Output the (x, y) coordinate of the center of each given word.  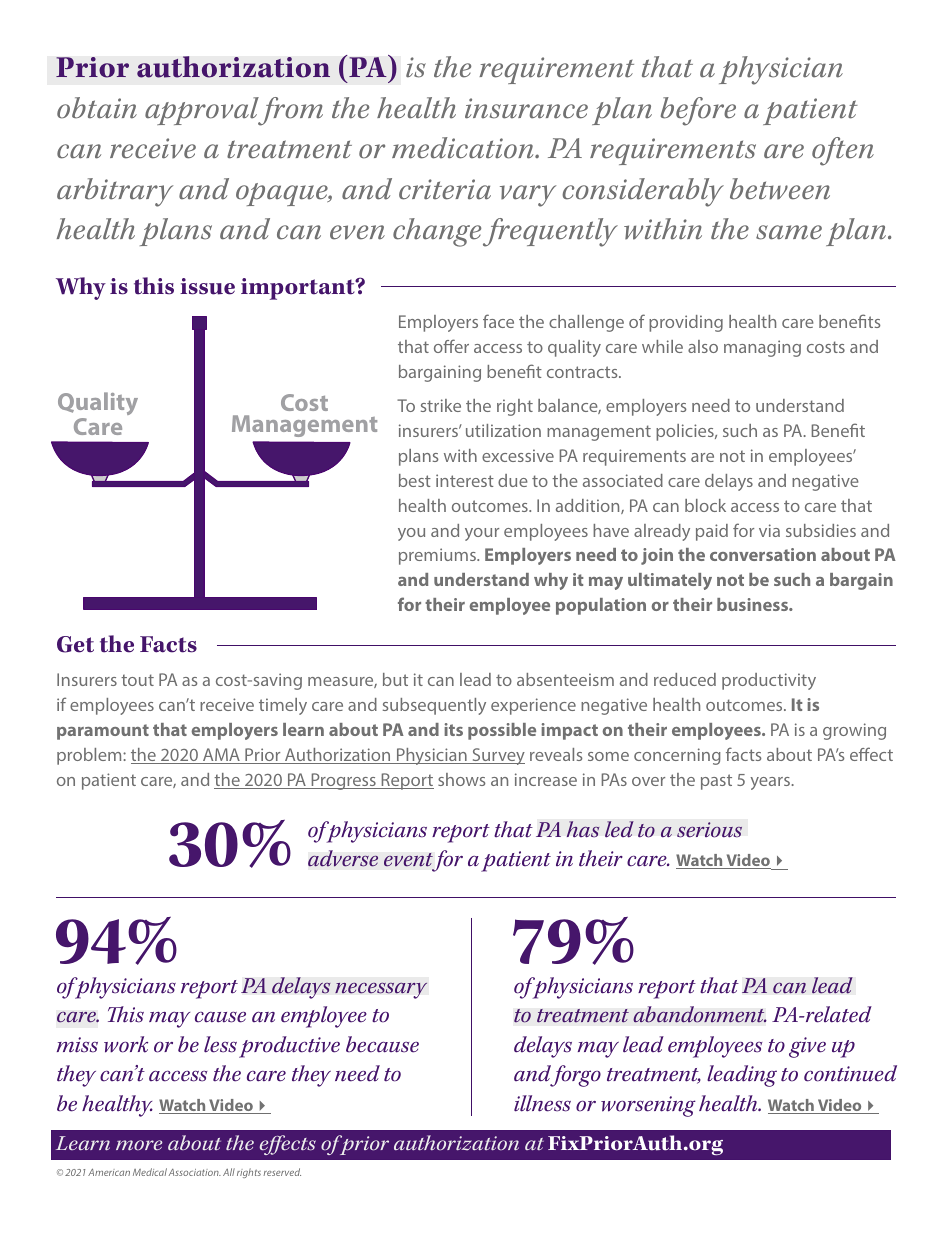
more (139, 1145)
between (780, 189)
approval (203, 111)
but (395, 679)
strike (441, 405)
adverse (343, 858)
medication (464, 148)
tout (137, 680)
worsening (648, 1106)
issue (207, 286)
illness (542, 1103)
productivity (769, 681)
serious (709, 830)
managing (762, 348)
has (583, 829)
